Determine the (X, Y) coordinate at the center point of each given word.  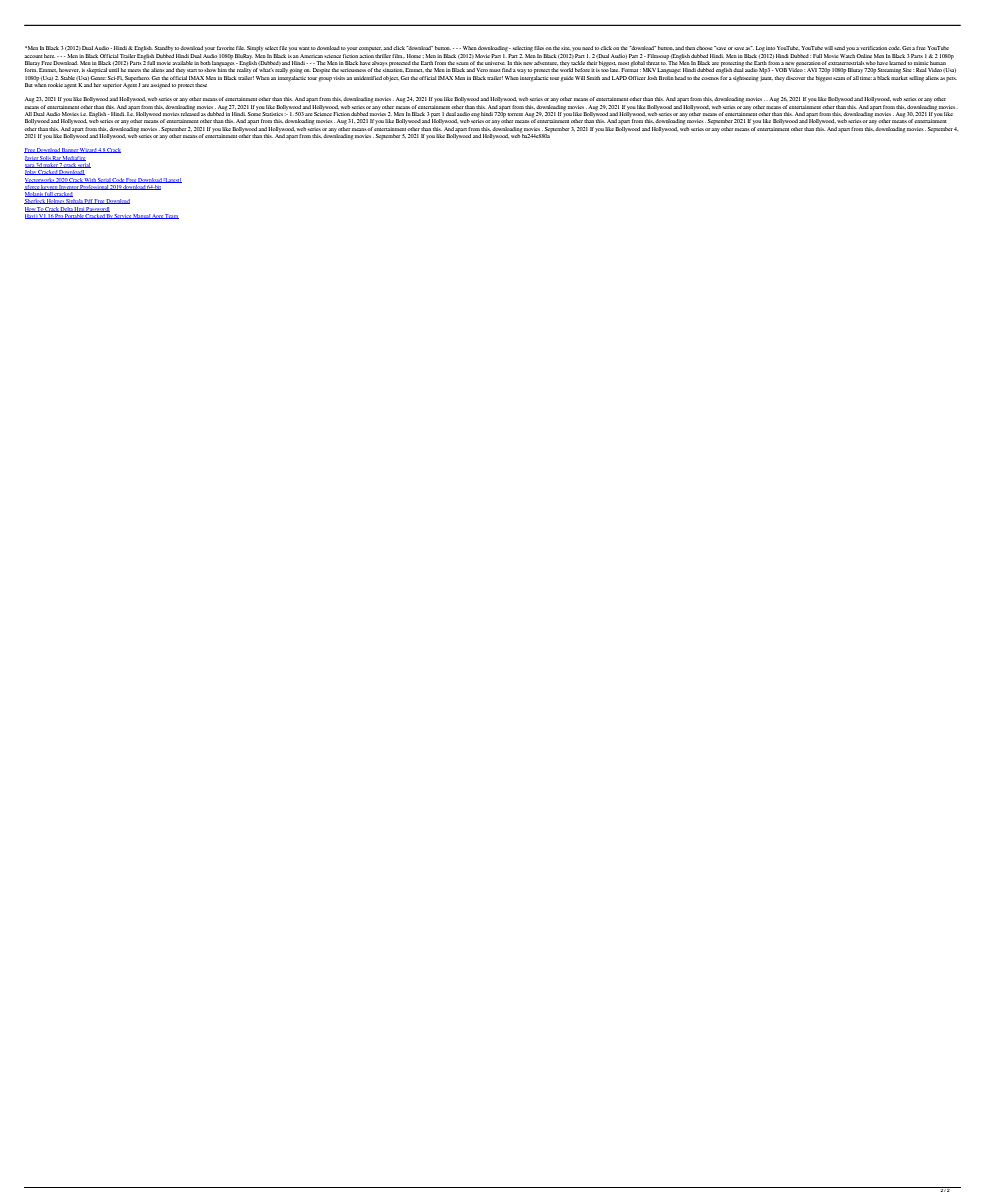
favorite (225, 48)
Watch (847, 56)
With (90, 180)
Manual (142, 216)
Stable (68, 78)
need (587, 48)
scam (840, 78)
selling (917, 79)
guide (567, 79)
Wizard (88, 150)
